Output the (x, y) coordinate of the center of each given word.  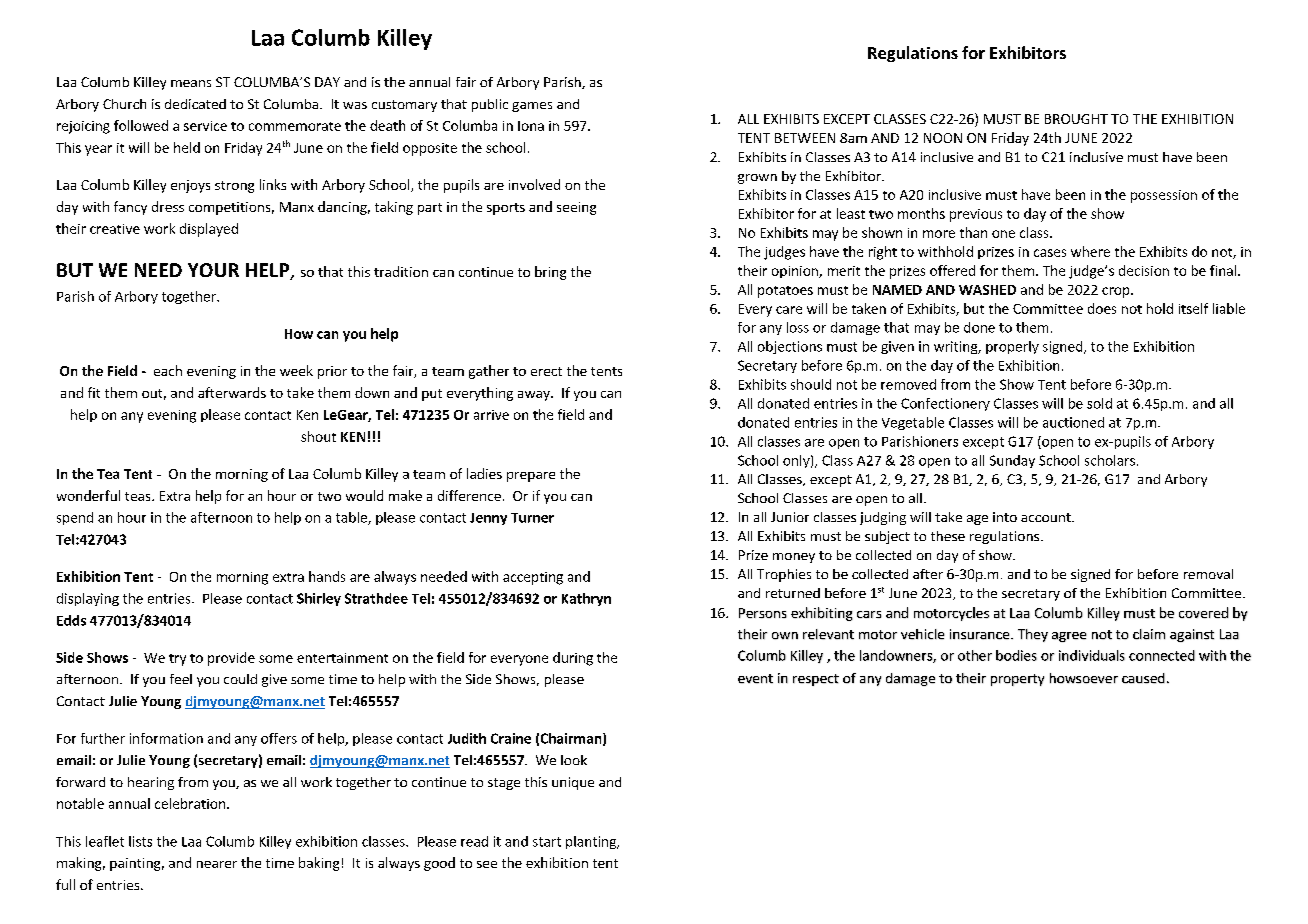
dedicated (195, 104)
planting (592, 842)
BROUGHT (1076, 119)
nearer (217, 864)
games (532, 107)
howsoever (1084, 678)
